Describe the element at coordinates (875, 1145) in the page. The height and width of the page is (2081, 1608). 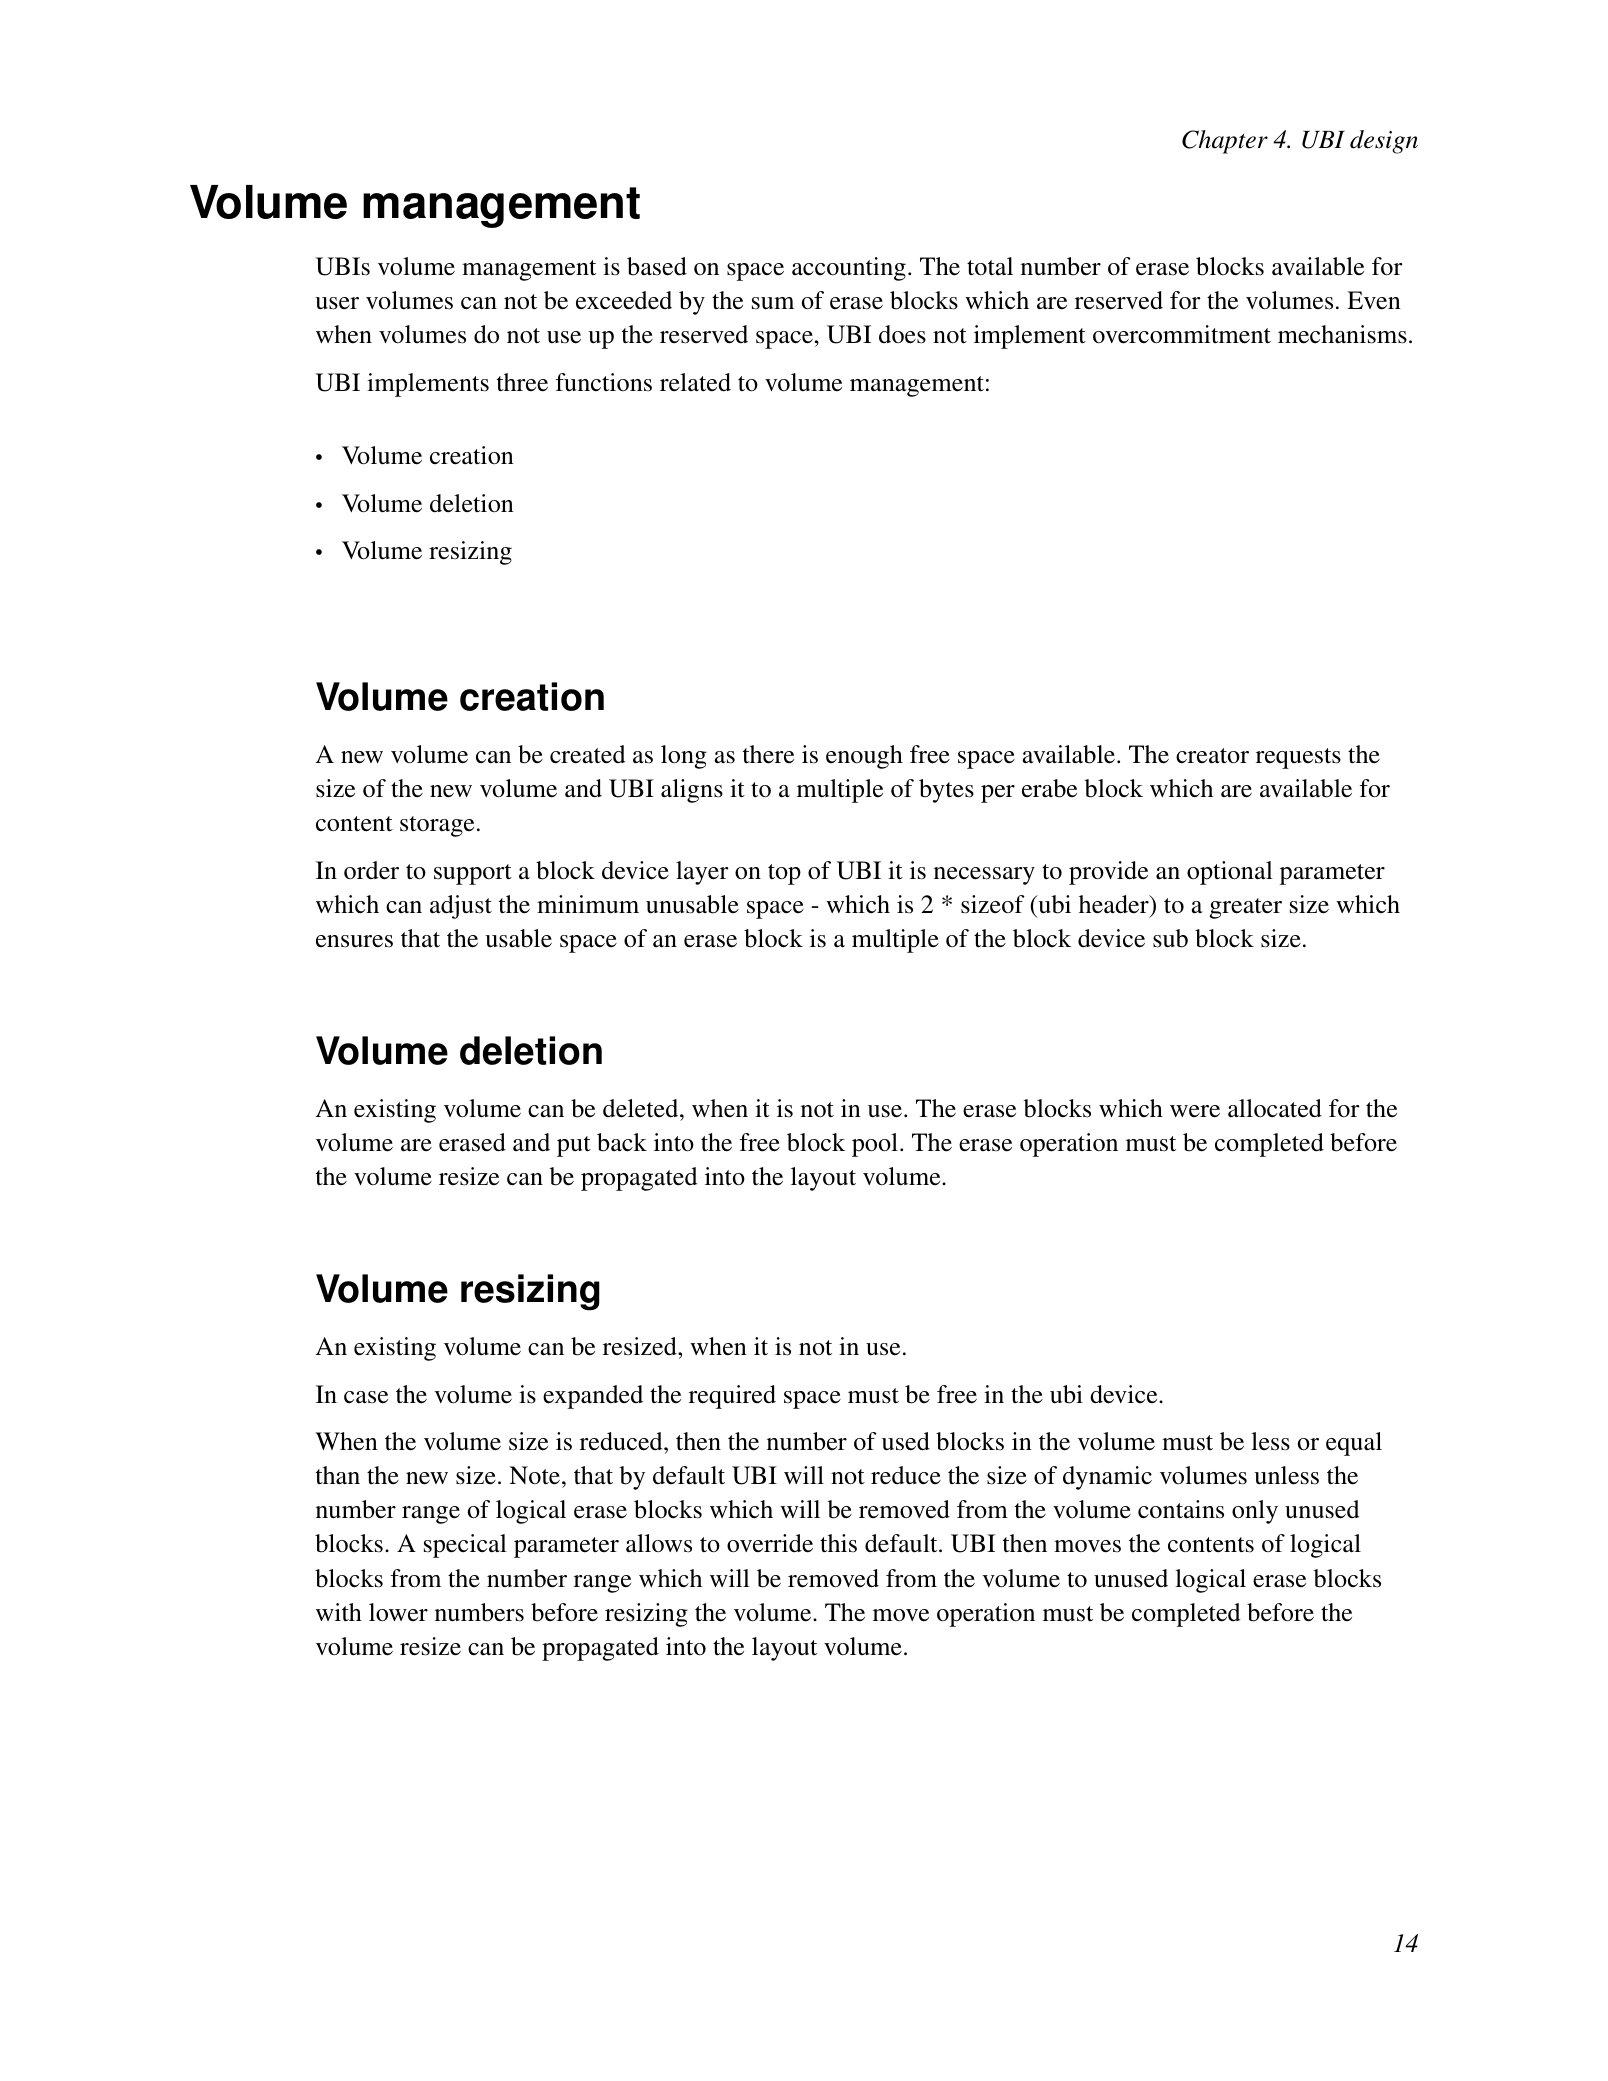
I see `pool` at that location.
